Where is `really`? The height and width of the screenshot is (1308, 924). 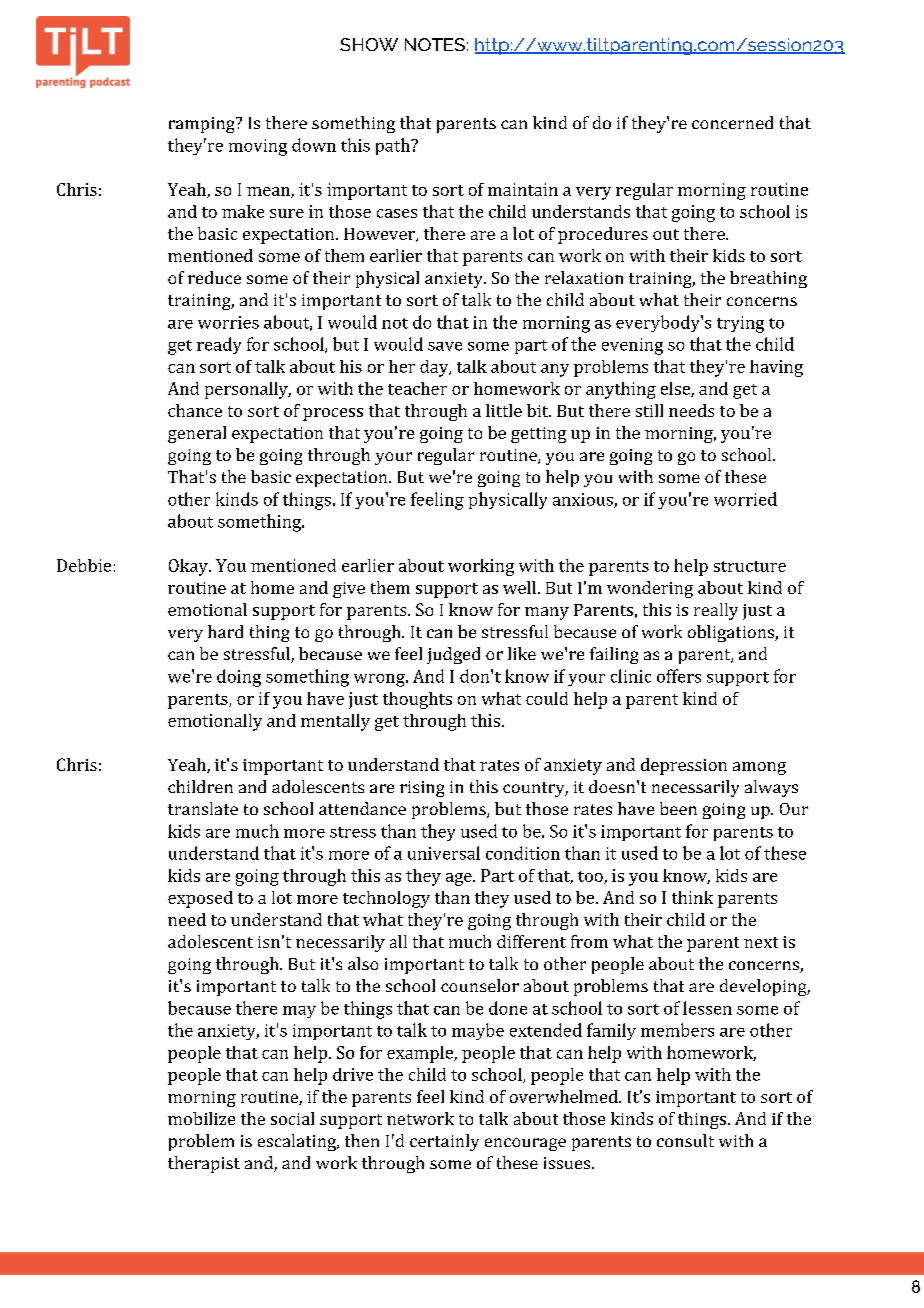
really is located at coordinates (716, 611).
